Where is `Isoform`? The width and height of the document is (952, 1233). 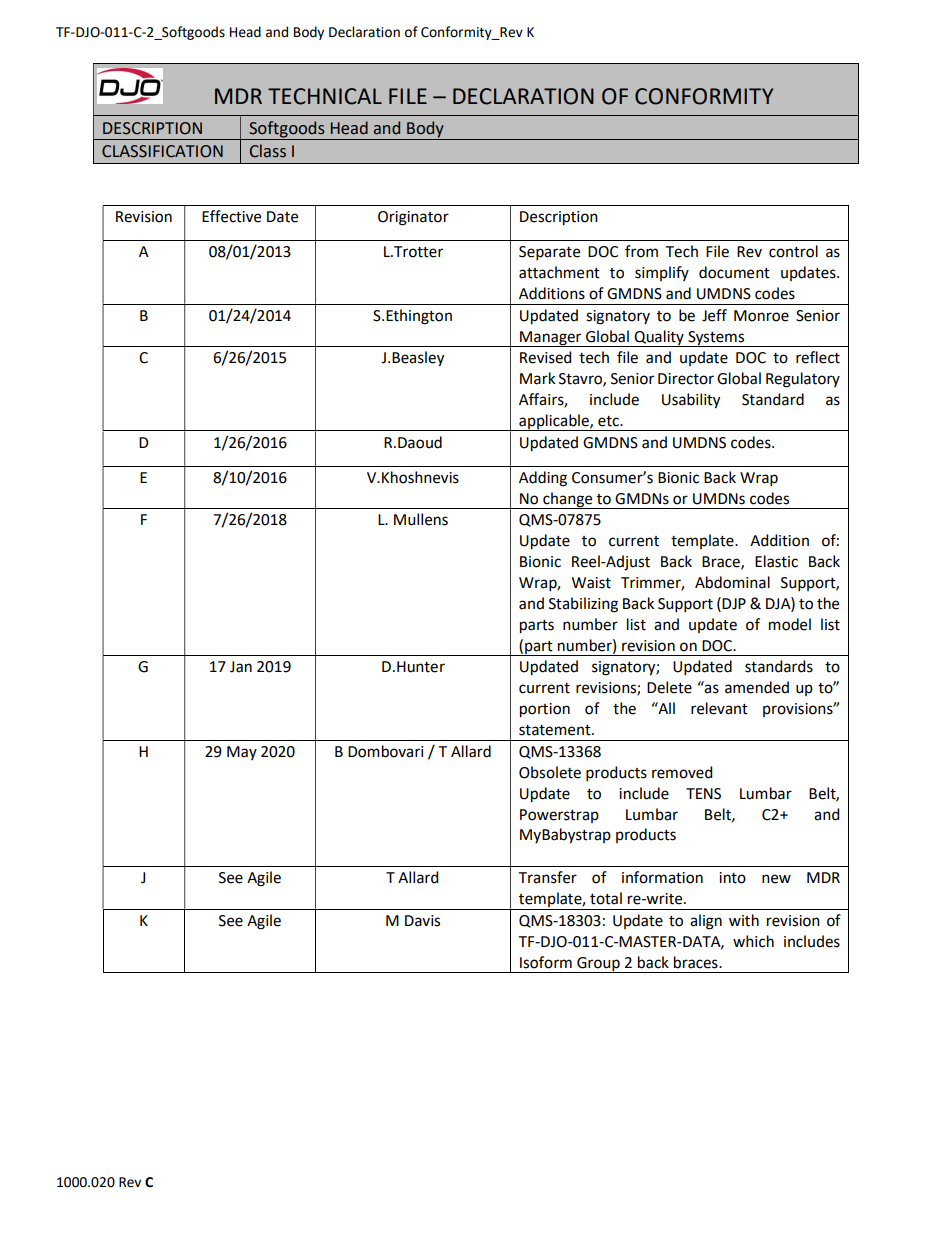
Isoform is located at coordinates (546, 962).
